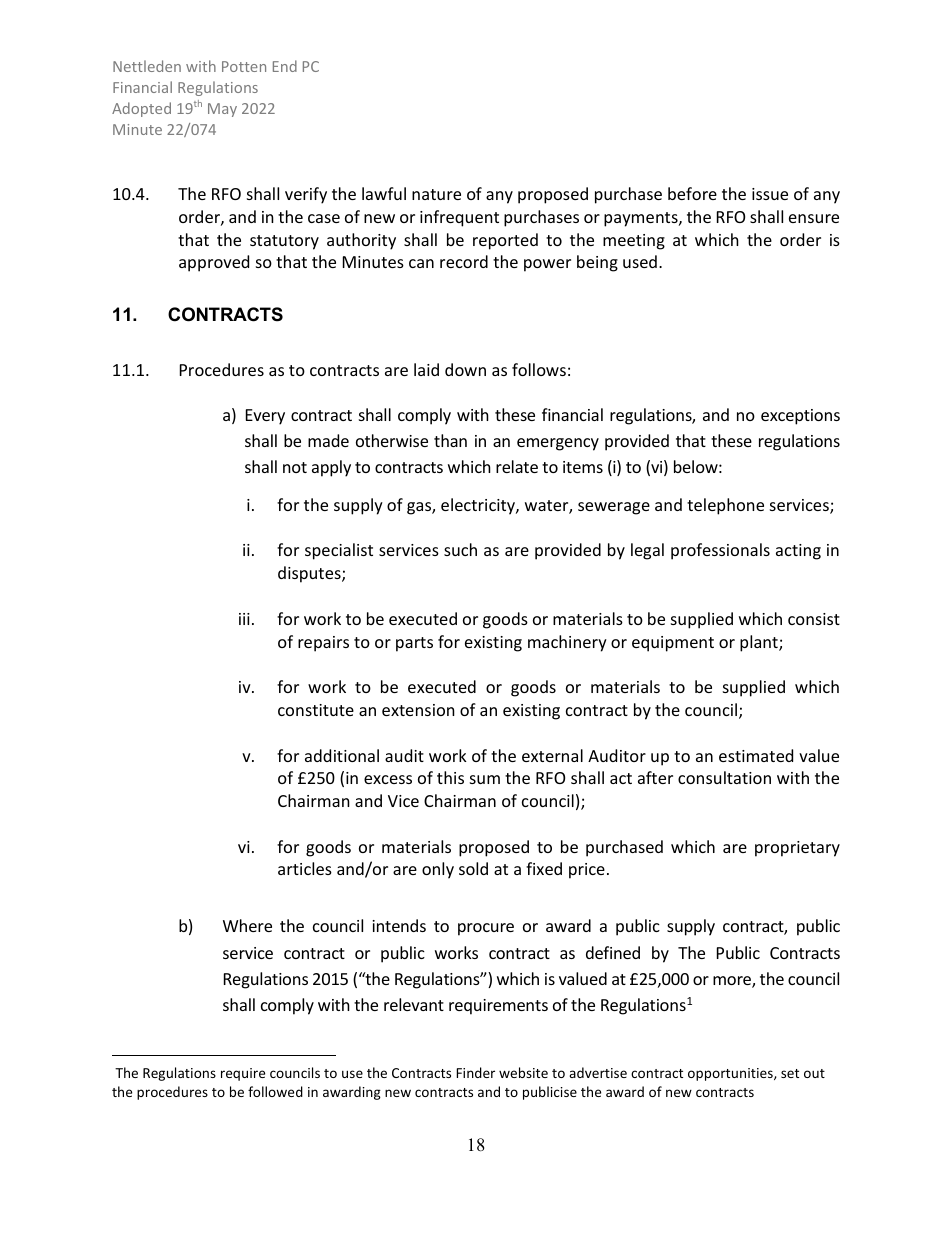 The image size is (952, 1233). I want to click on proprietary, so click(797, 849).
